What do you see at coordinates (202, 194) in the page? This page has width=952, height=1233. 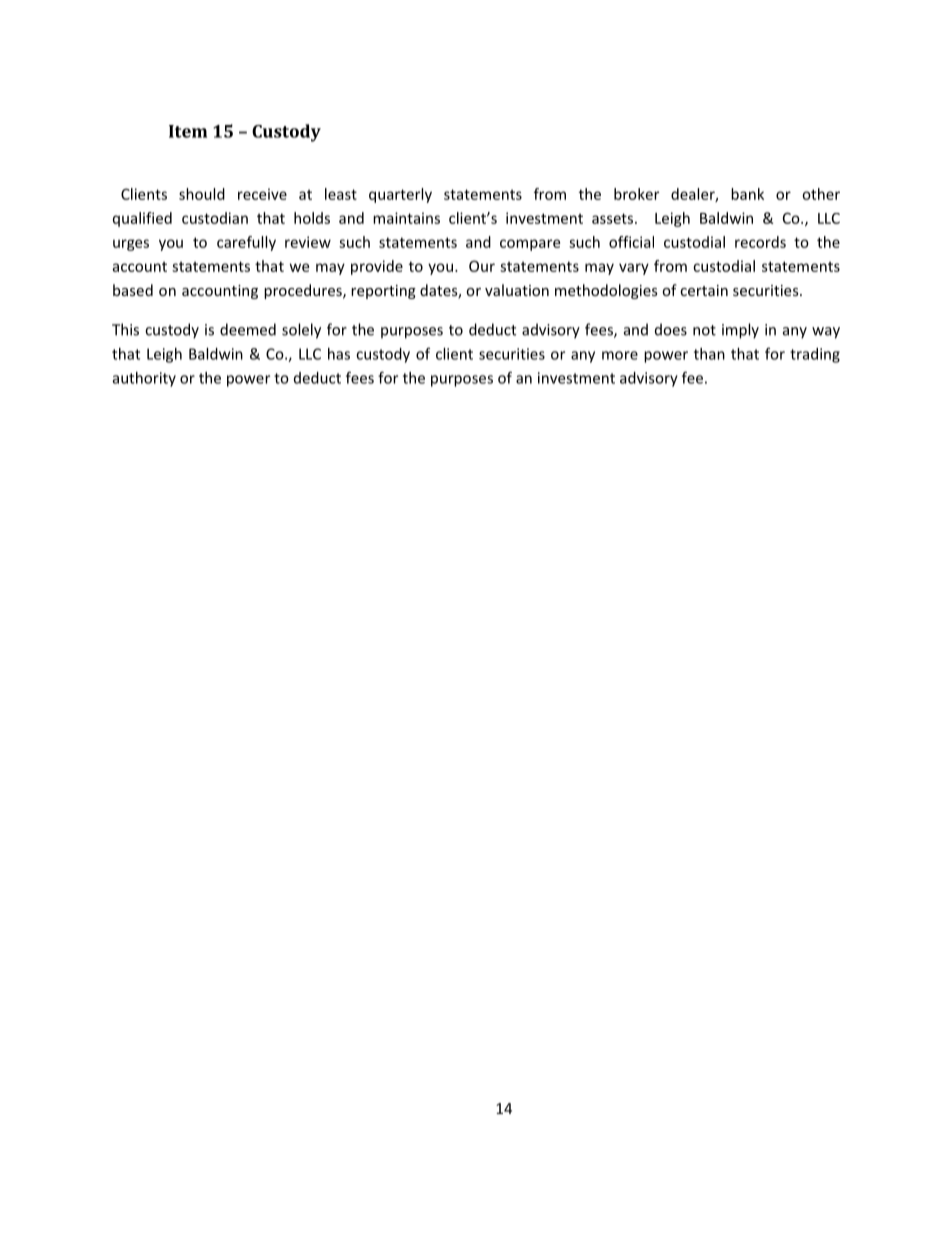 I see `should` at bounding box center [202, 194].
